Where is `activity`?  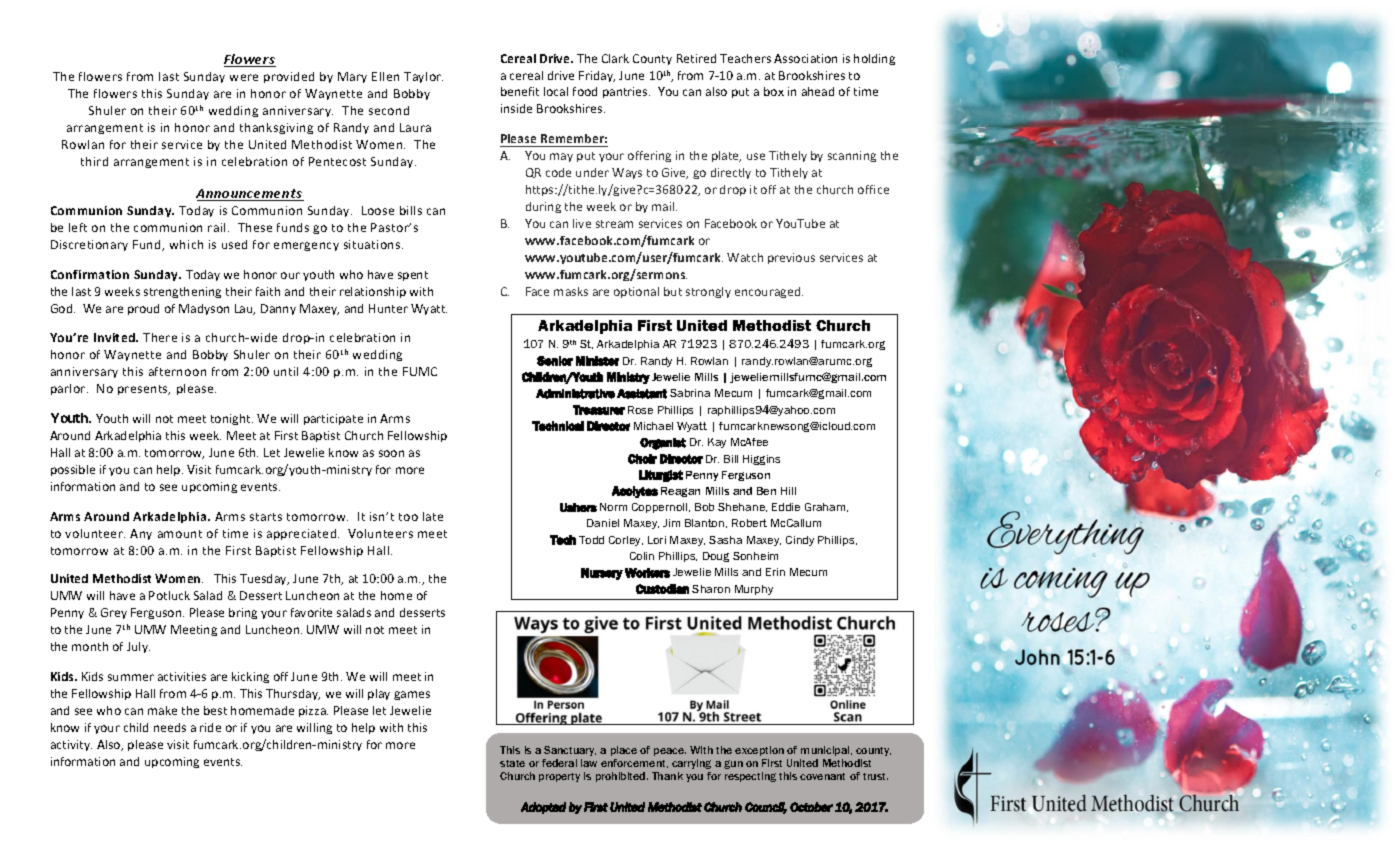 activity is located at coordinates (71, 745).
